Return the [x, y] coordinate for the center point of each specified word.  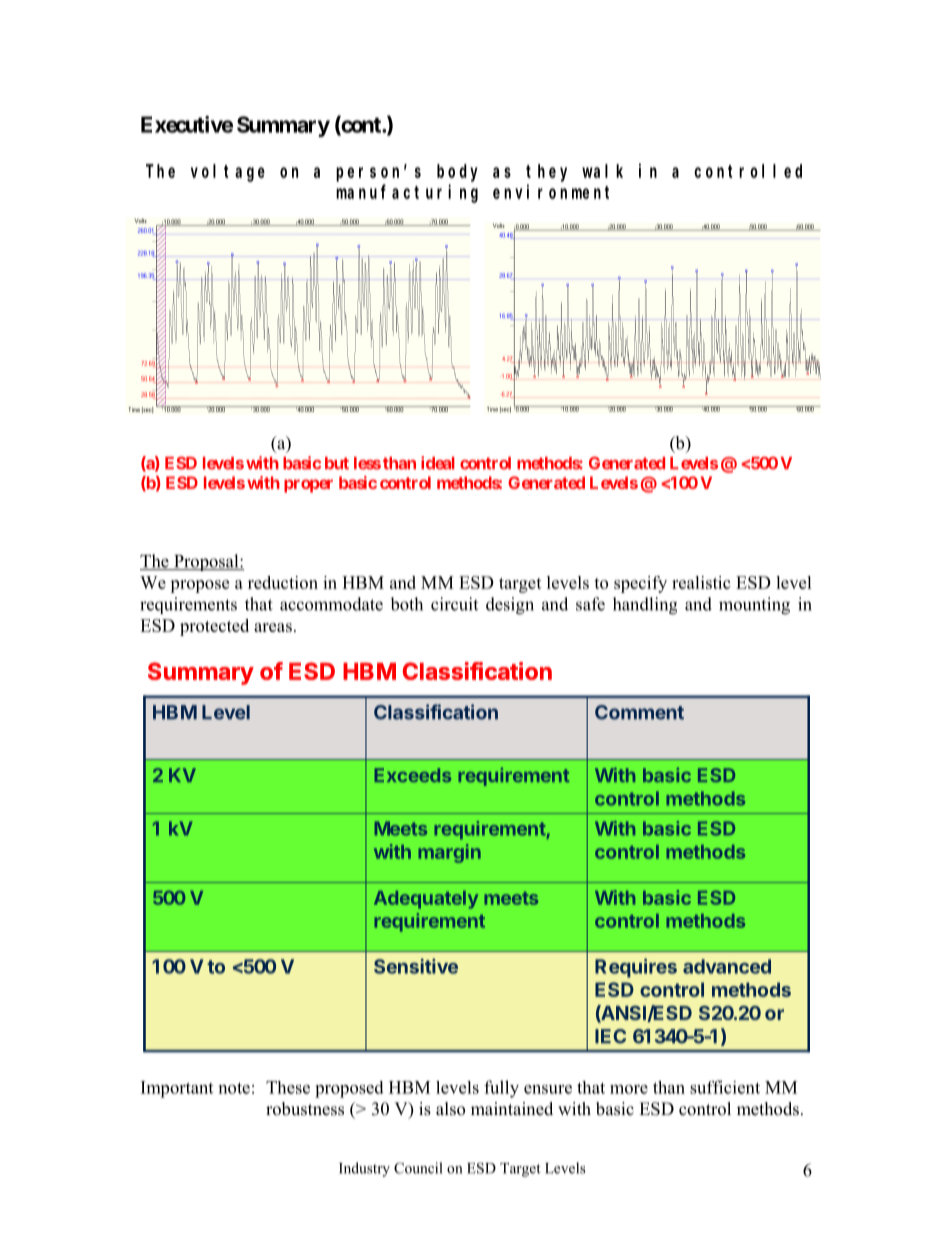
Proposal [206, 562]
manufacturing [407, 193]
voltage [228, 173]
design [510, 606]
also [450, 1109]
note [234, 1088]
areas [273, 627]
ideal [438, 463]
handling [645, 606]
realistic [701, 582]
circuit [454, 604]
